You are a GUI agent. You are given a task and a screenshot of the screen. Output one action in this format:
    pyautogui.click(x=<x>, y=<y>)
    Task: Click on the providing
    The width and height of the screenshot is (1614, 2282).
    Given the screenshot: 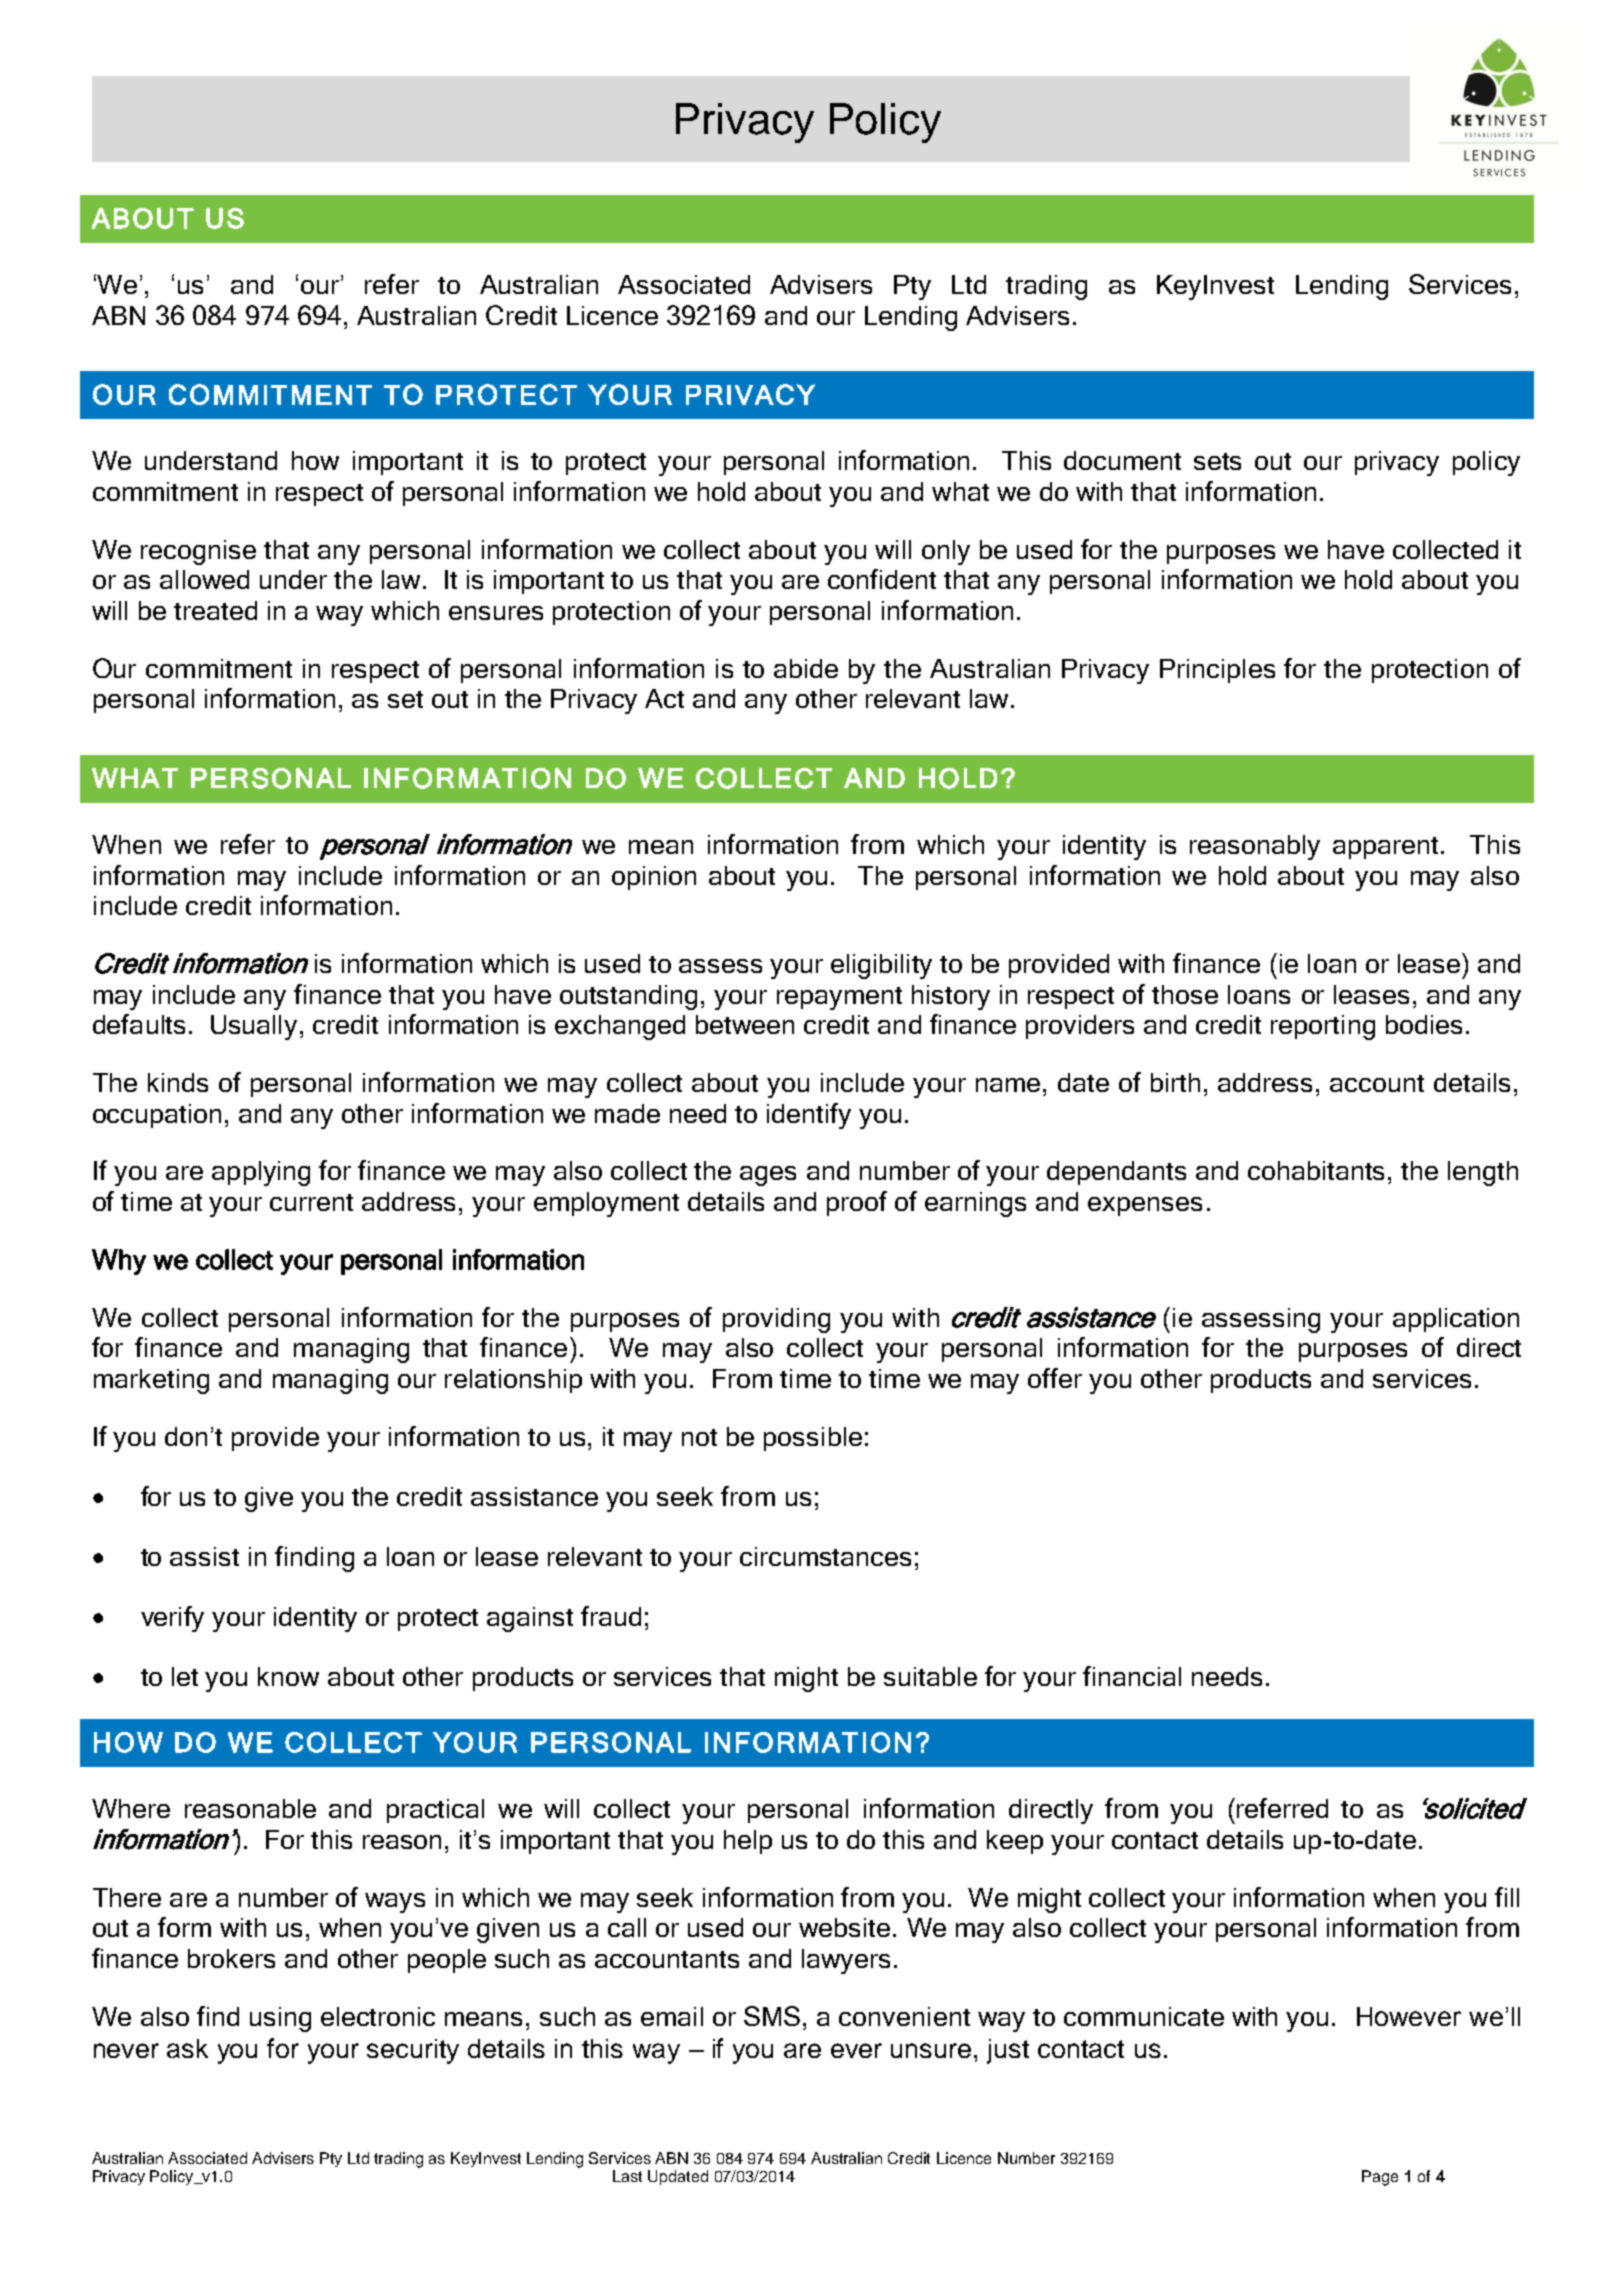 What is the action you would take?
    pyautogui.click(x=776, y=1320)
